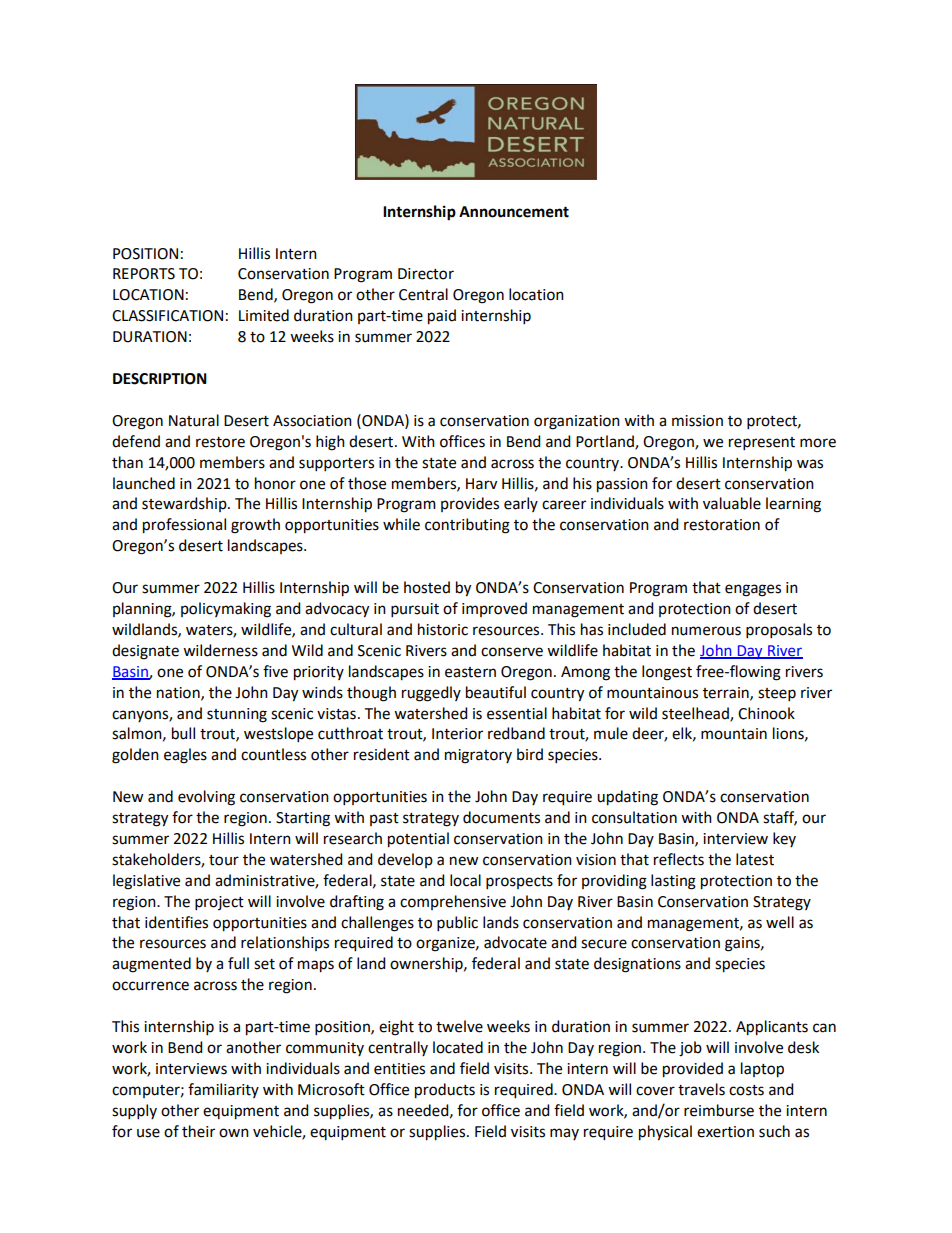 Image resolution: width=952 pixels, height=1233 pixels. Describe the element at coordinates (722, 525) in the image. I see `restoration` at that location.
